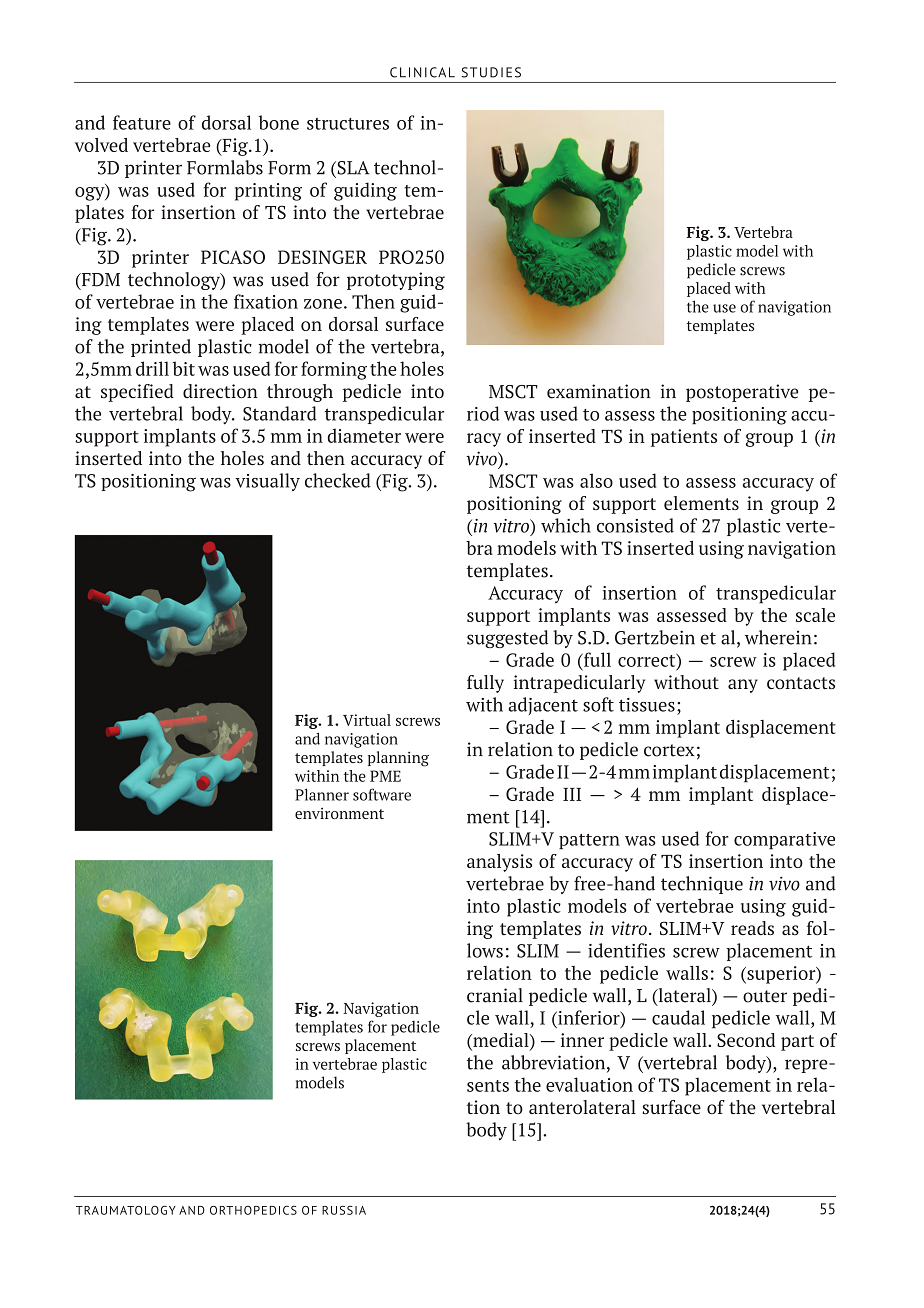 The height and width of the screenshot is (1308, 924). I want to click on feature, so click(142, 122).
